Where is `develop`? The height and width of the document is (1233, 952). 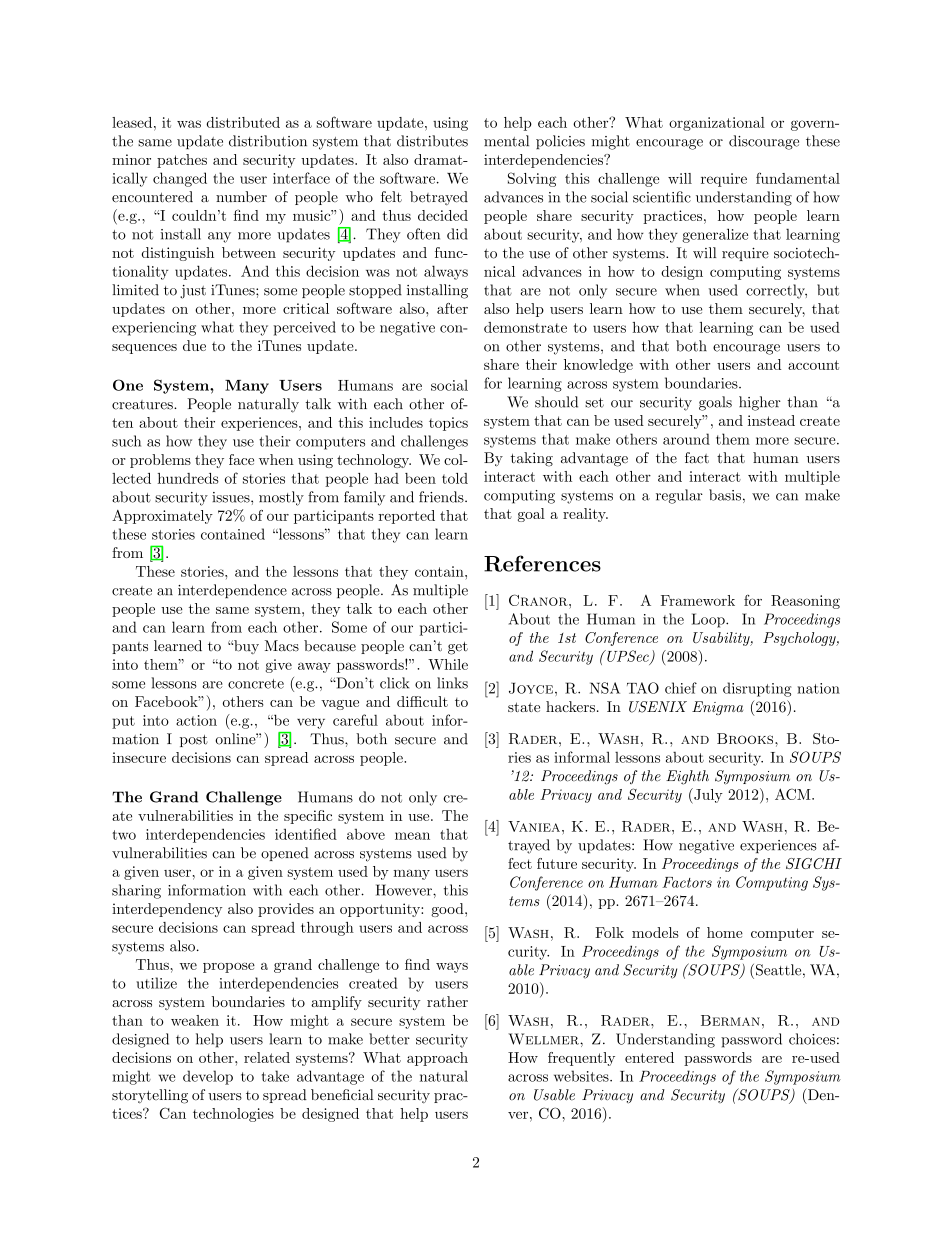
develop is located at coordinates (208, 1077).
